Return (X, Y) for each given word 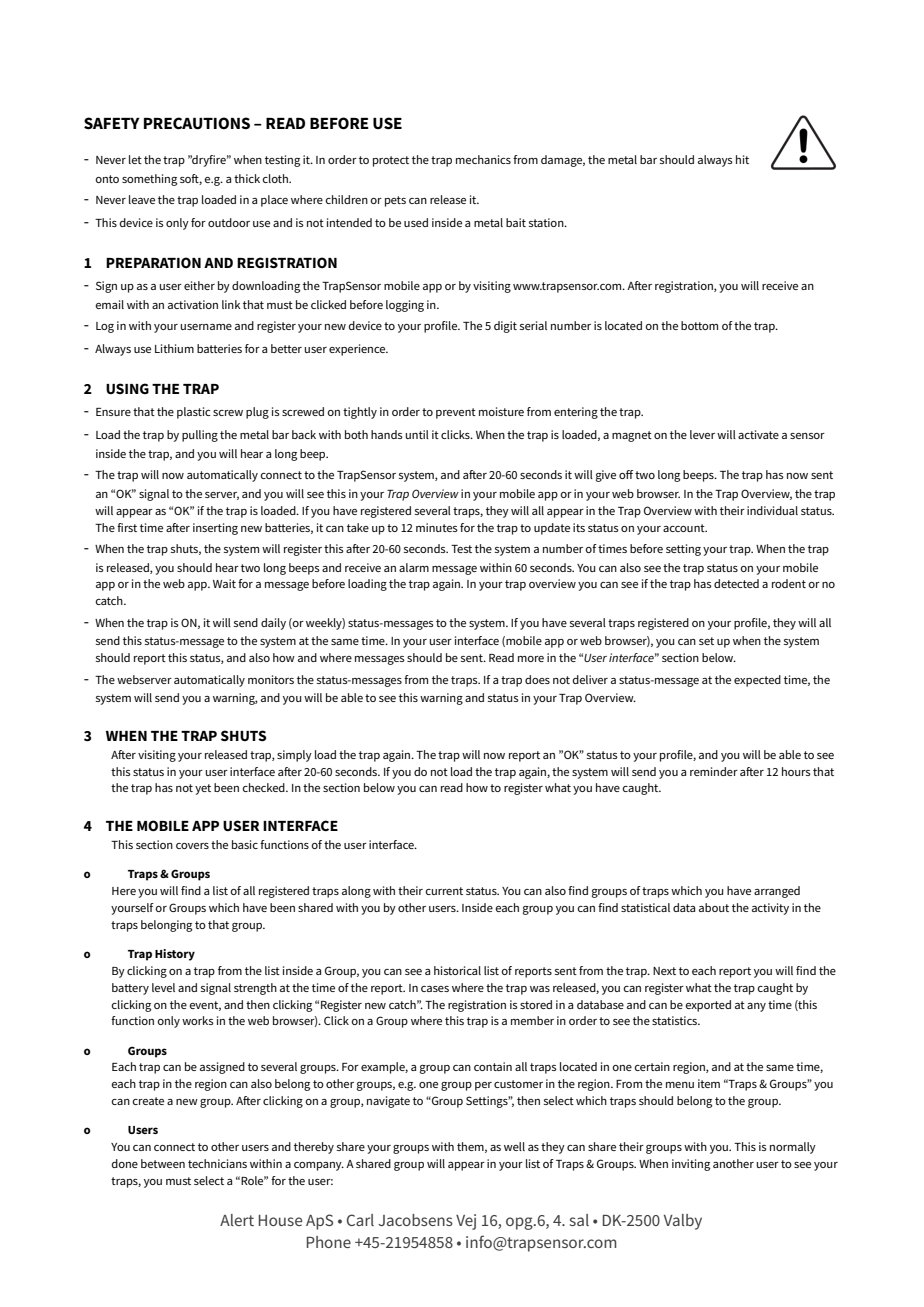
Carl (360, 1220)
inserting (215, 529)
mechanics (483, 159)
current (444, 891)
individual (772, 510)
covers (192, 846)
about (714, 907)
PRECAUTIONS (197, 123)
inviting (691, 1165)
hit (742, 159)
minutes (437, 527)
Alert (237, 1220)
